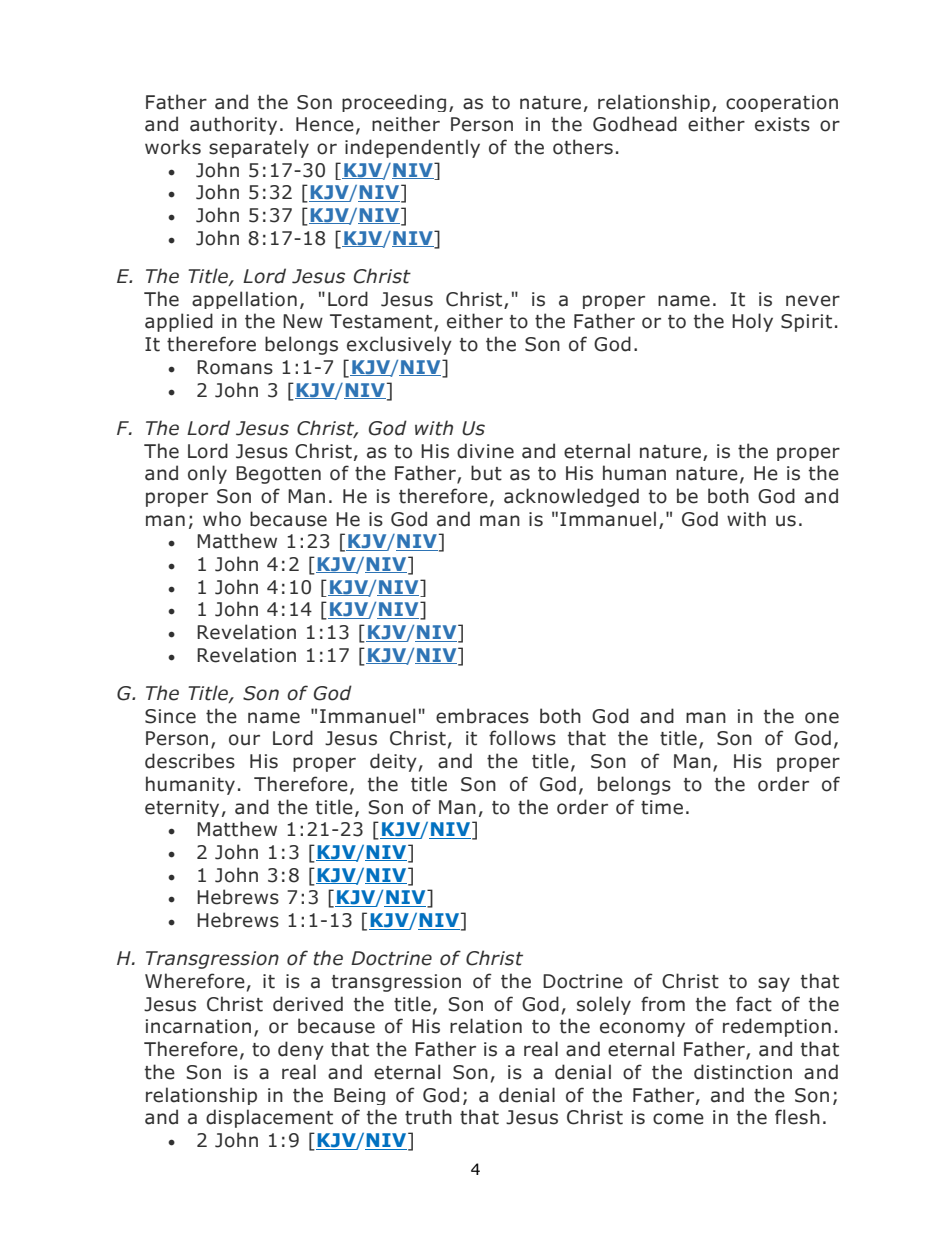  Describe the element at coordinates (428, 1117) in the screenshot. I see `truth` at that location.
